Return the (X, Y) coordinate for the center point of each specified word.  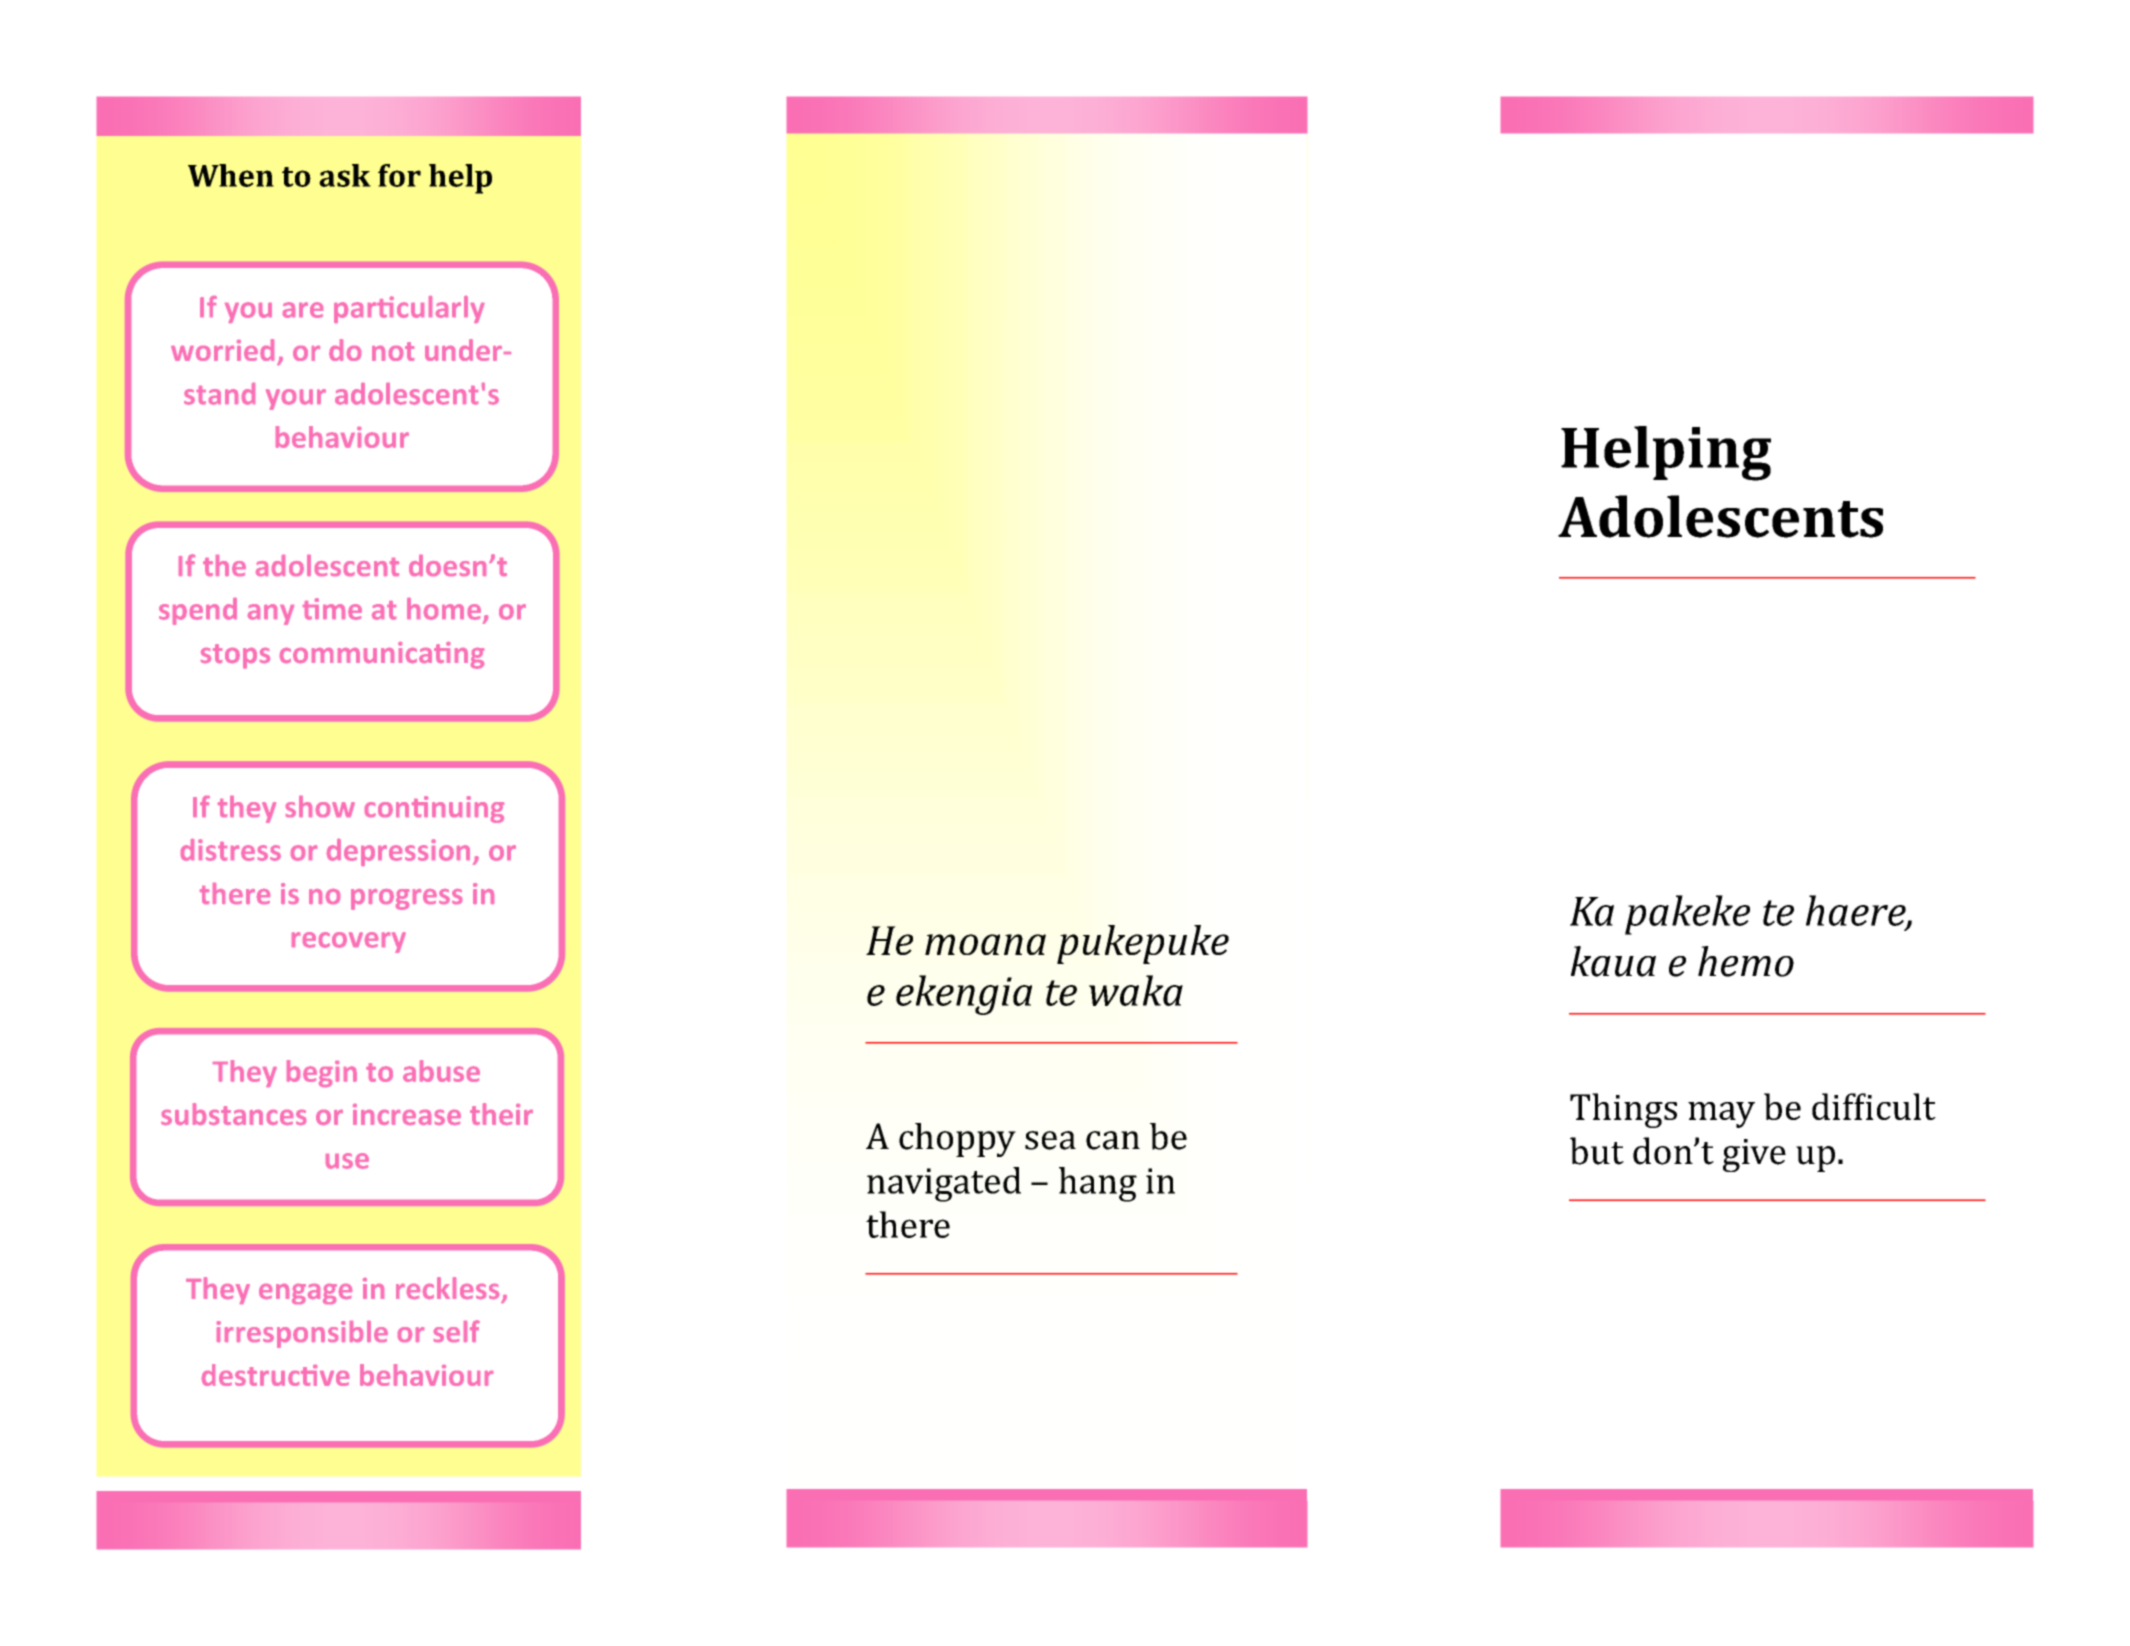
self (457, 1331)
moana (985, 944)
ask (345, 175)
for (399, 175)
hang (1098, 1184)
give (1754, 1155)
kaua (1613, 961)
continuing (434, 809)
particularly (409, 309)
